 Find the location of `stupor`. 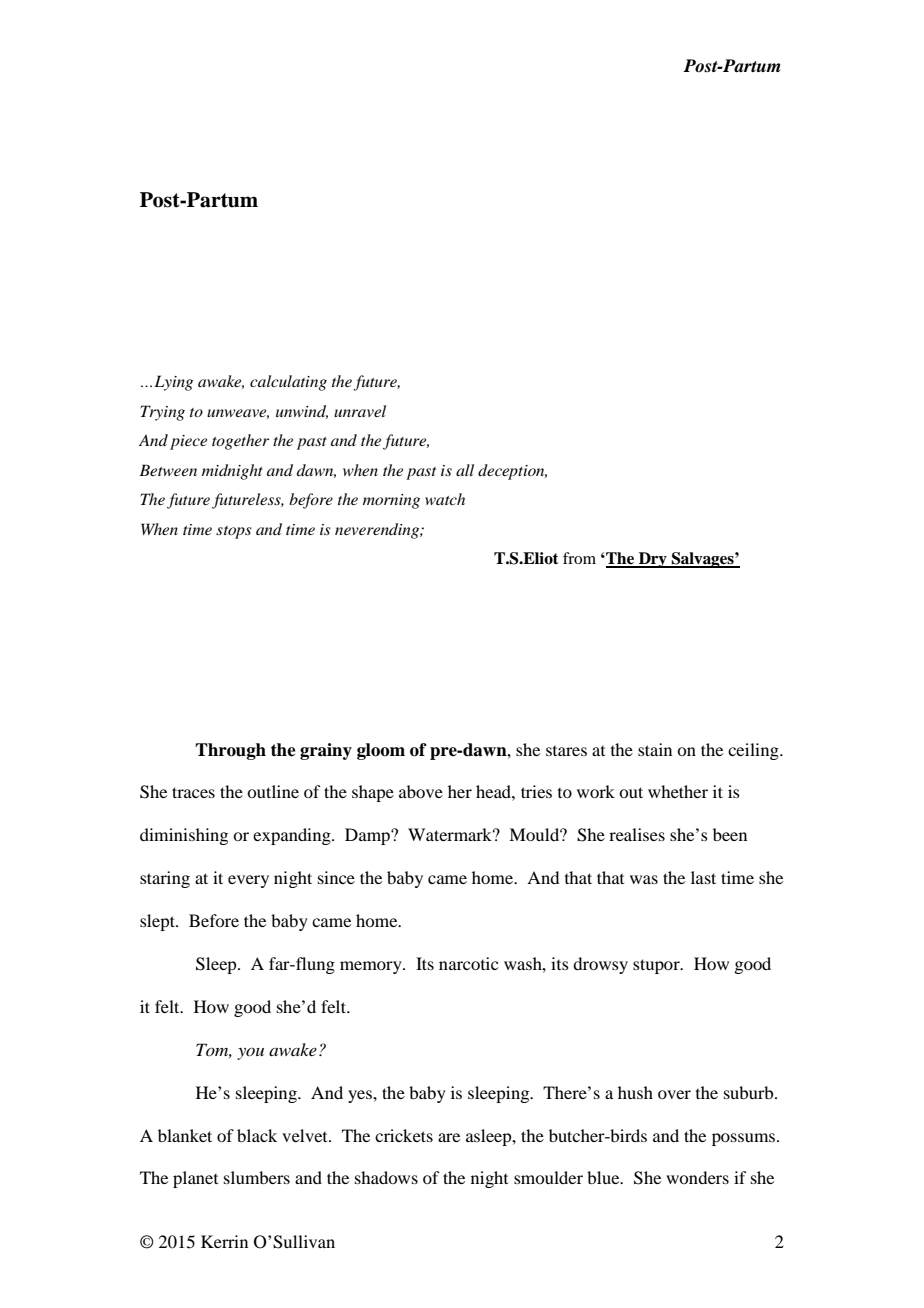

stupor is located at coordinates (657, 966).
